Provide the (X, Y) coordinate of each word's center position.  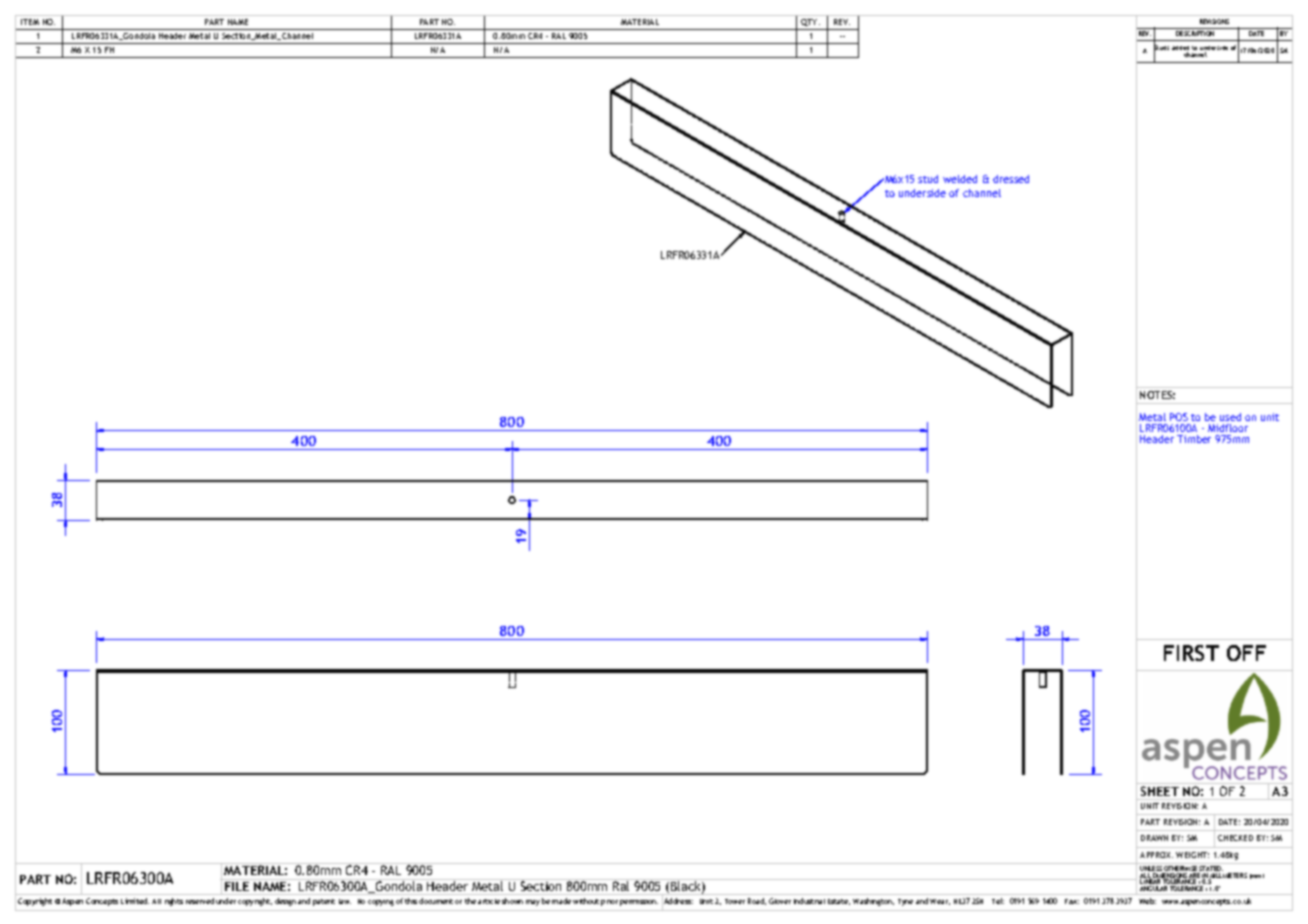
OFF (1246, 653)
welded (960, 179)
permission (639, 903)
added (1180, 49)
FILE (237, 886)
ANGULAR (1153, 888)
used (1230, 417)
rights (174, 902)
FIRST (1191, 653)
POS (1179, 417)
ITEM (30, 22)
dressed (1011, 179)
